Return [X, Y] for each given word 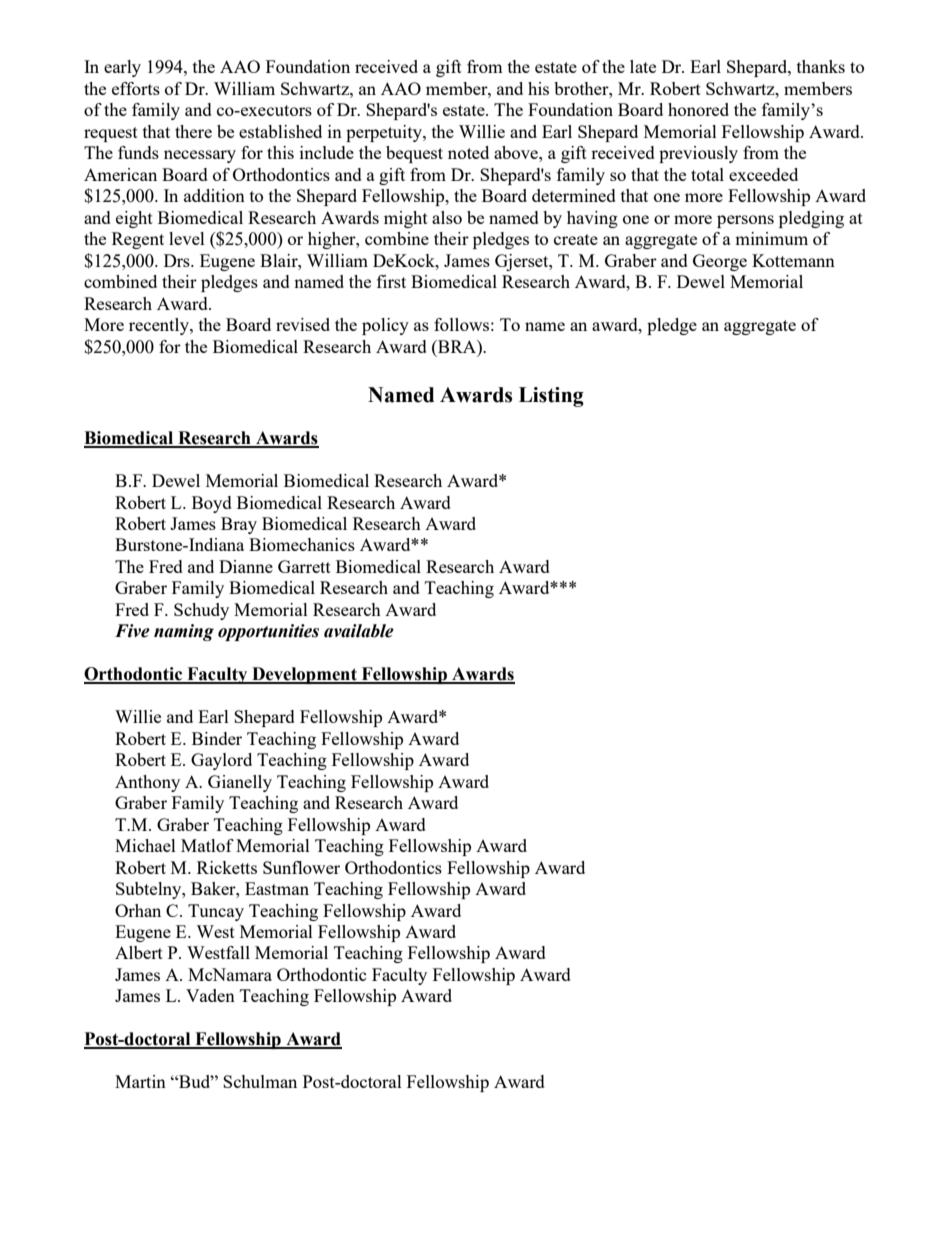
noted [468, 152]
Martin [140, 1081]
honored [698, 109]
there [193, 131]
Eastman [277, 888]
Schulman [260, 1081]
